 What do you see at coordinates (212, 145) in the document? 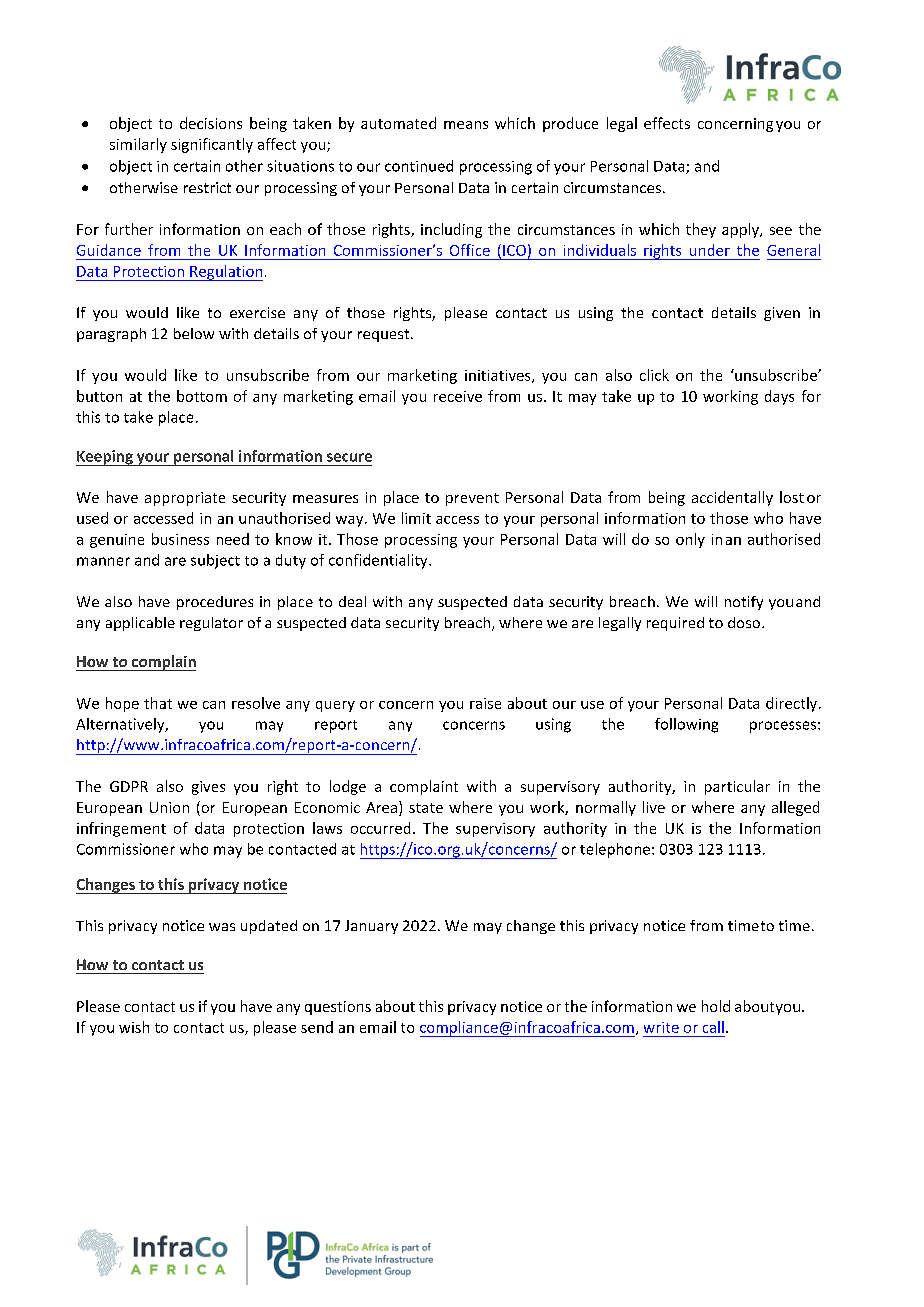
I see `significantly` at bounding box center [212, 145].
